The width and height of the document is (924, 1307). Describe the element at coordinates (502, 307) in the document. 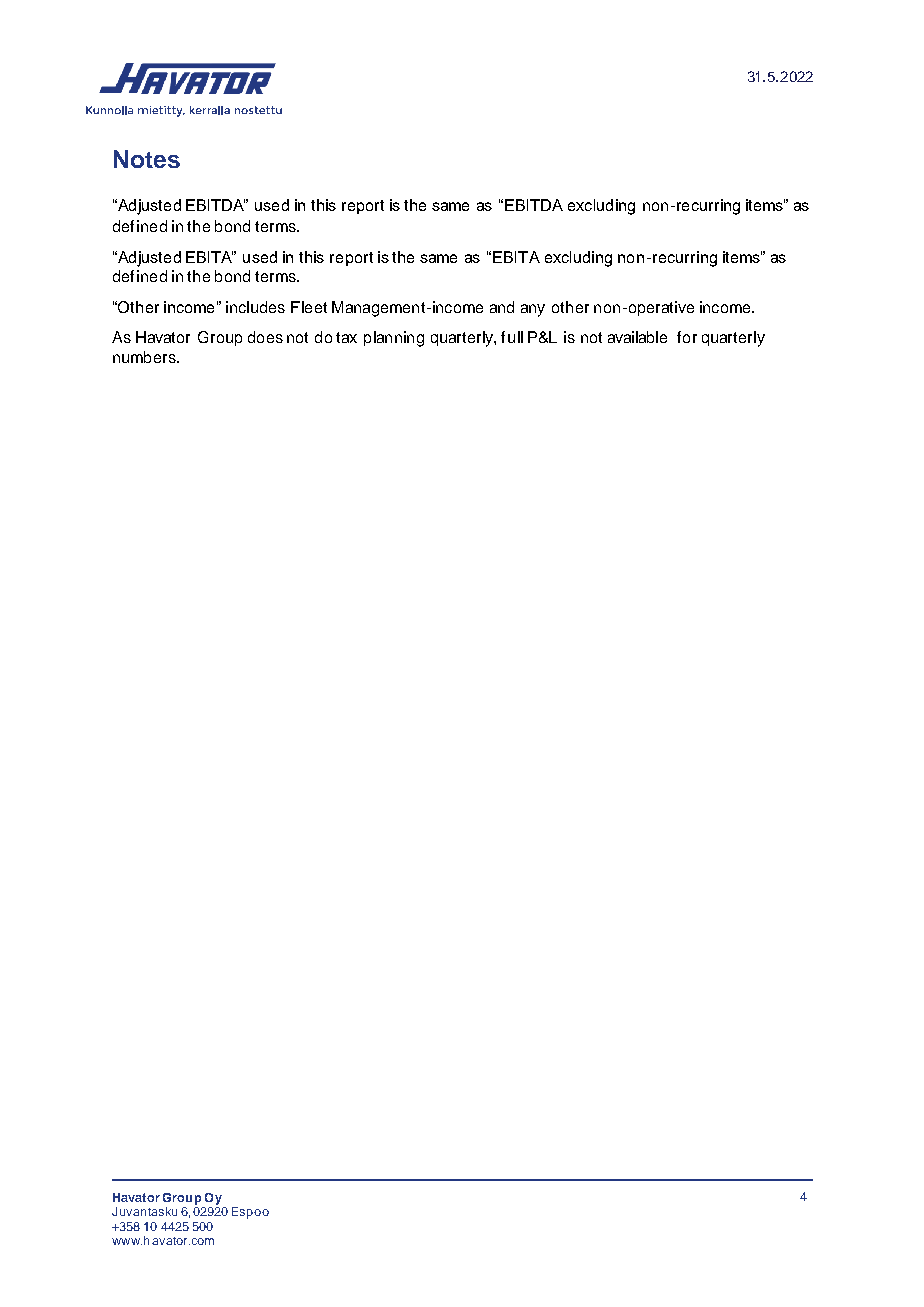

I see `and` at that location.
